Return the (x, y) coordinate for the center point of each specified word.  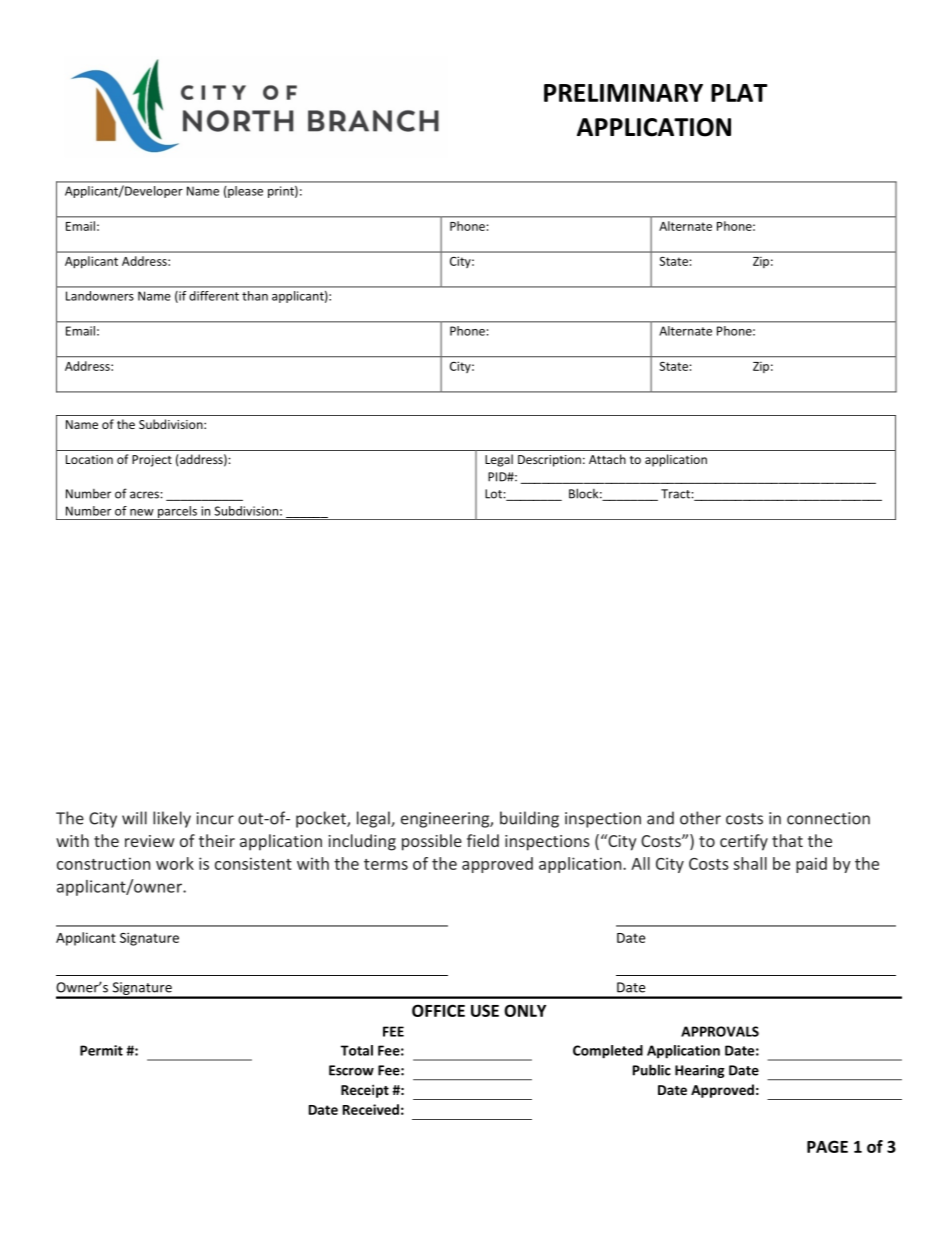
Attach (607, 459)
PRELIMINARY (623, 93)
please (244, 192)
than (255, 296)
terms (386, 864)
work (175, 863)
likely (172, 819)
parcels (177, 513)
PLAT (739, 93)
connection (828, 818)
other (700, 818)
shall (750, 863)
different (214, 296)
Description (549, 461)
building (529, 819)
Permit (101, 1050)
